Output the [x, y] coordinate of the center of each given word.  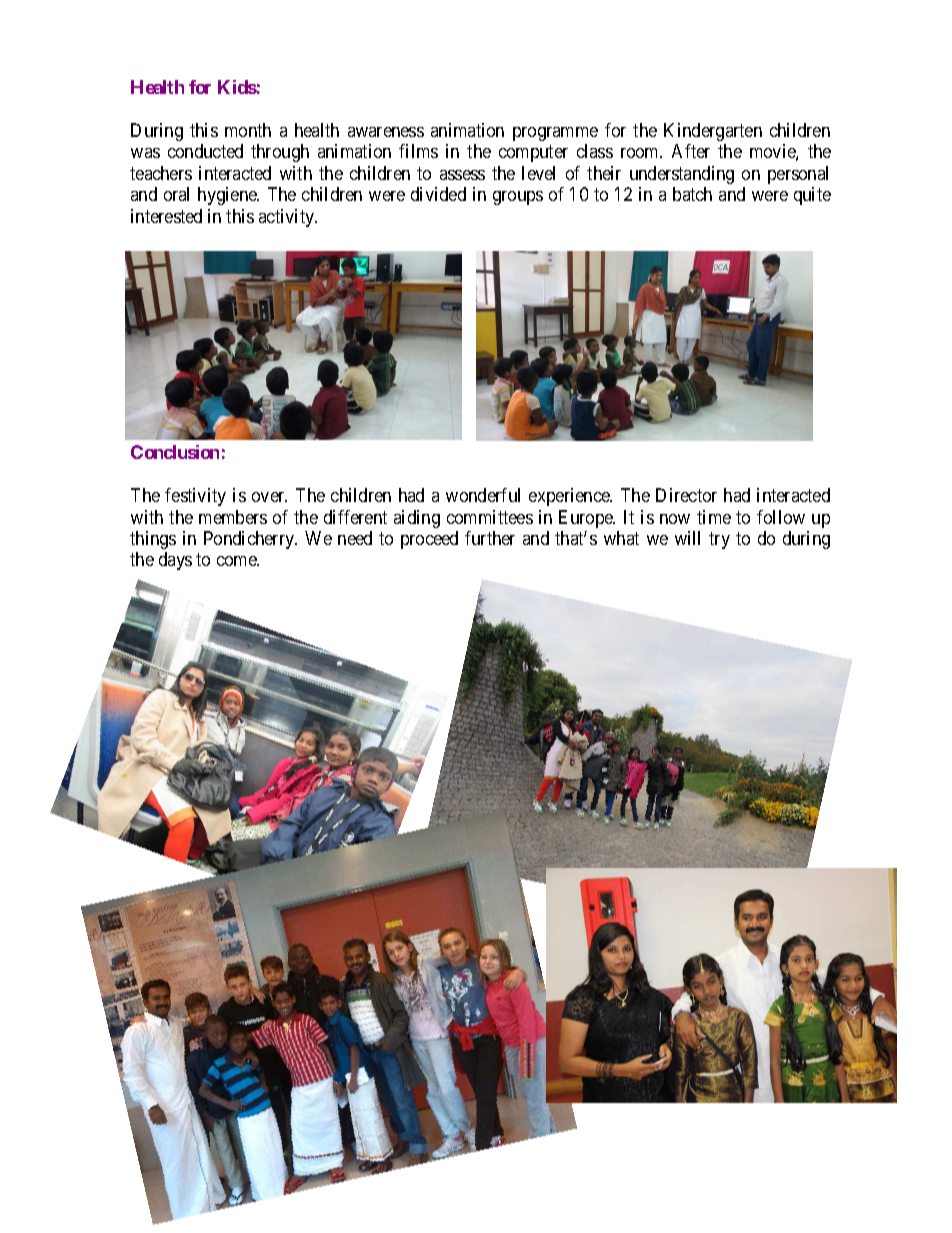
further [490, 538]
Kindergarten [713, 132]
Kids [237, 87]
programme [555, 134]
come [238, 561]
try [719, 540]
